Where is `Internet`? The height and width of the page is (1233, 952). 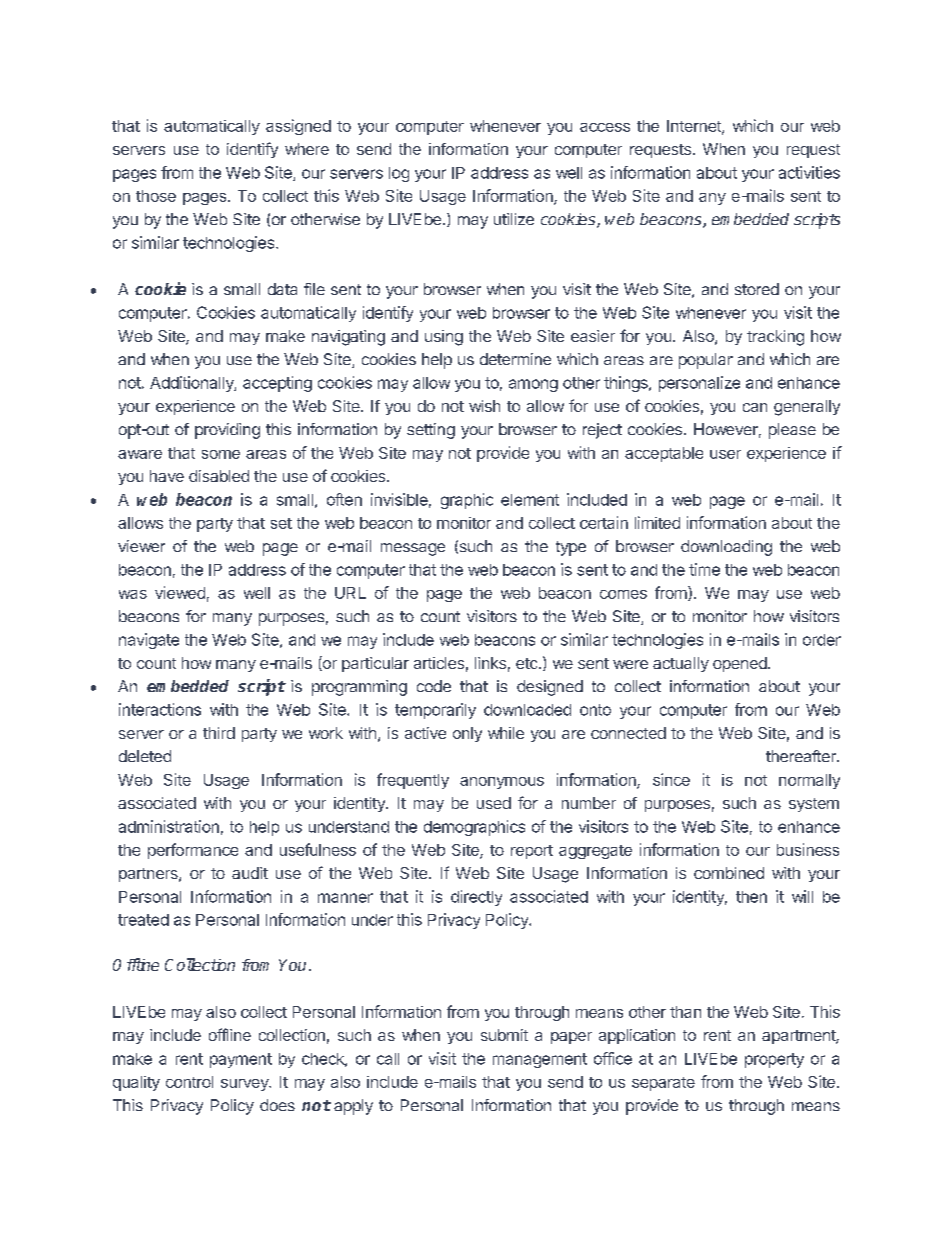 Internet is located at coordinates (695, 127).
